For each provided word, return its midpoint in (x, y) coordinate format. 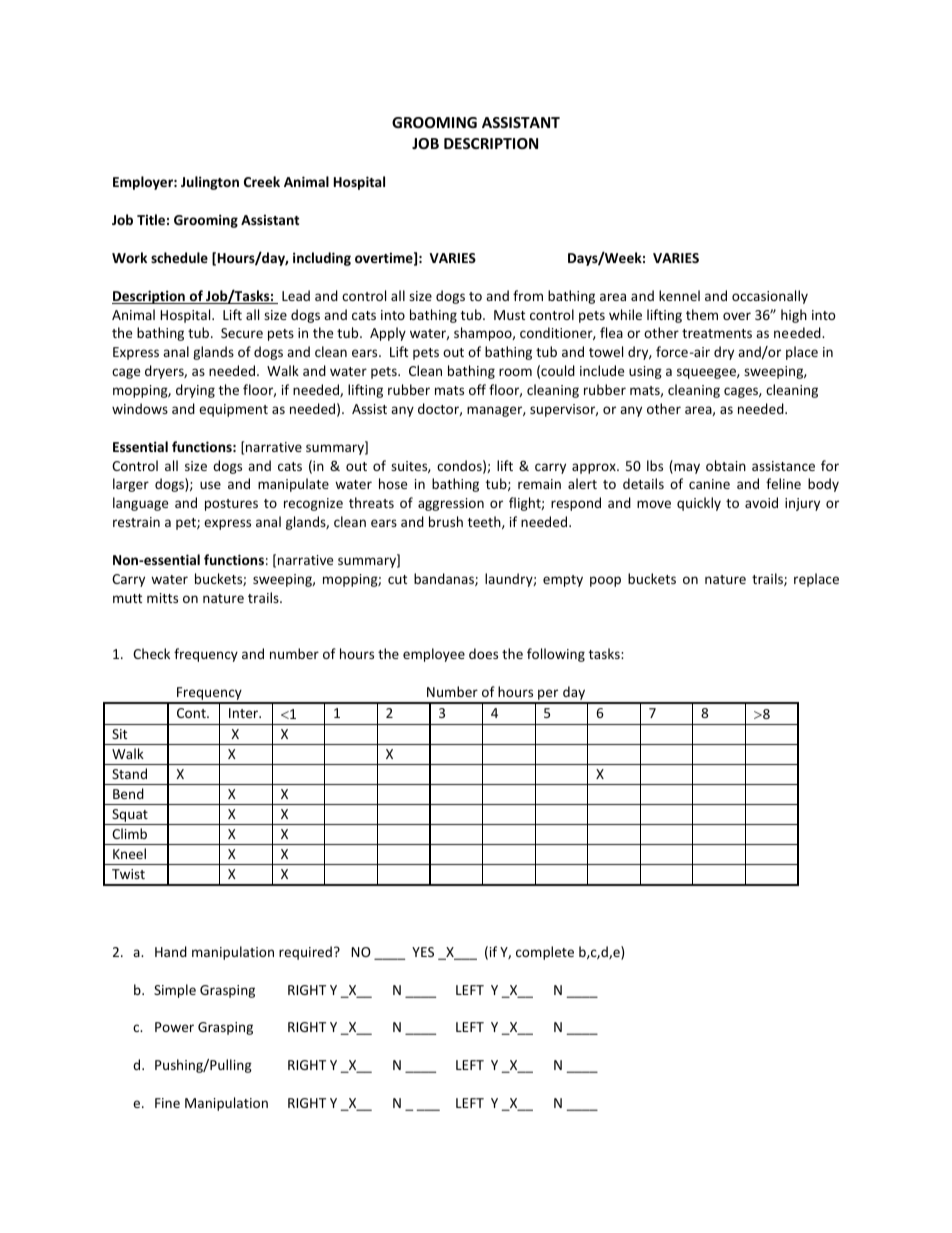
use (210, 485)
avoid (761, 502)
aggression (451, 504)
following (556, 655)
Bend (128, 793)
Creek (262, 181)
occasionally (770, 297)
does (483, 653)
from (528, 295)
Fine (167, 1103)
